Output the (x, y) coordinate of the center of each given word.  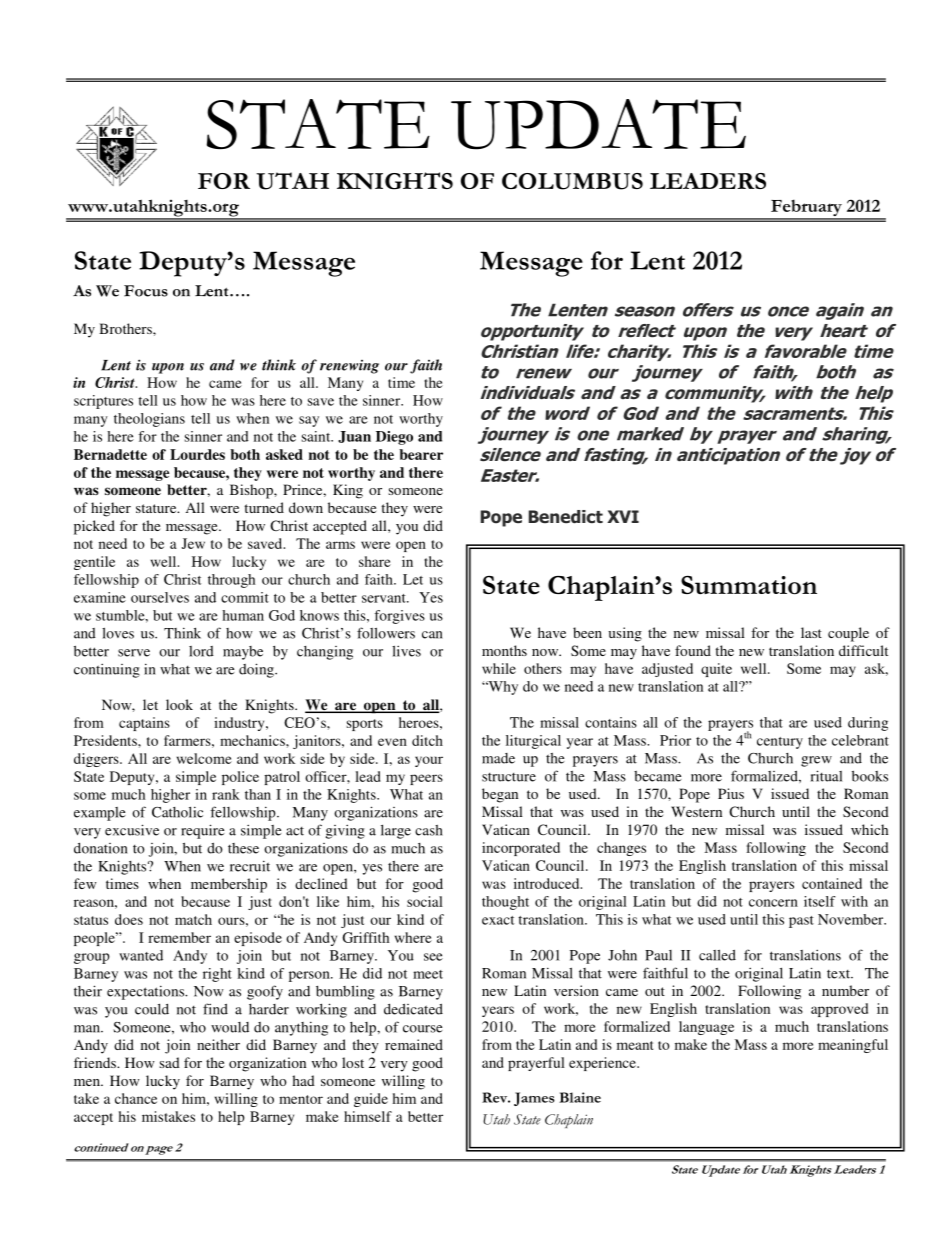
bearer (421, 454)
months (504, 650)
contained (832, 883)
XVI (623, 516)
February (806, 209)
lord (201, 651)
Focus (146, 291)
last (811, 632)
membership (229, 885)
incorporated (521, 849)
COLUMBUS (572, 181)
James (534, 1099)
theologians (149, 420)
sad (169, 1062)
